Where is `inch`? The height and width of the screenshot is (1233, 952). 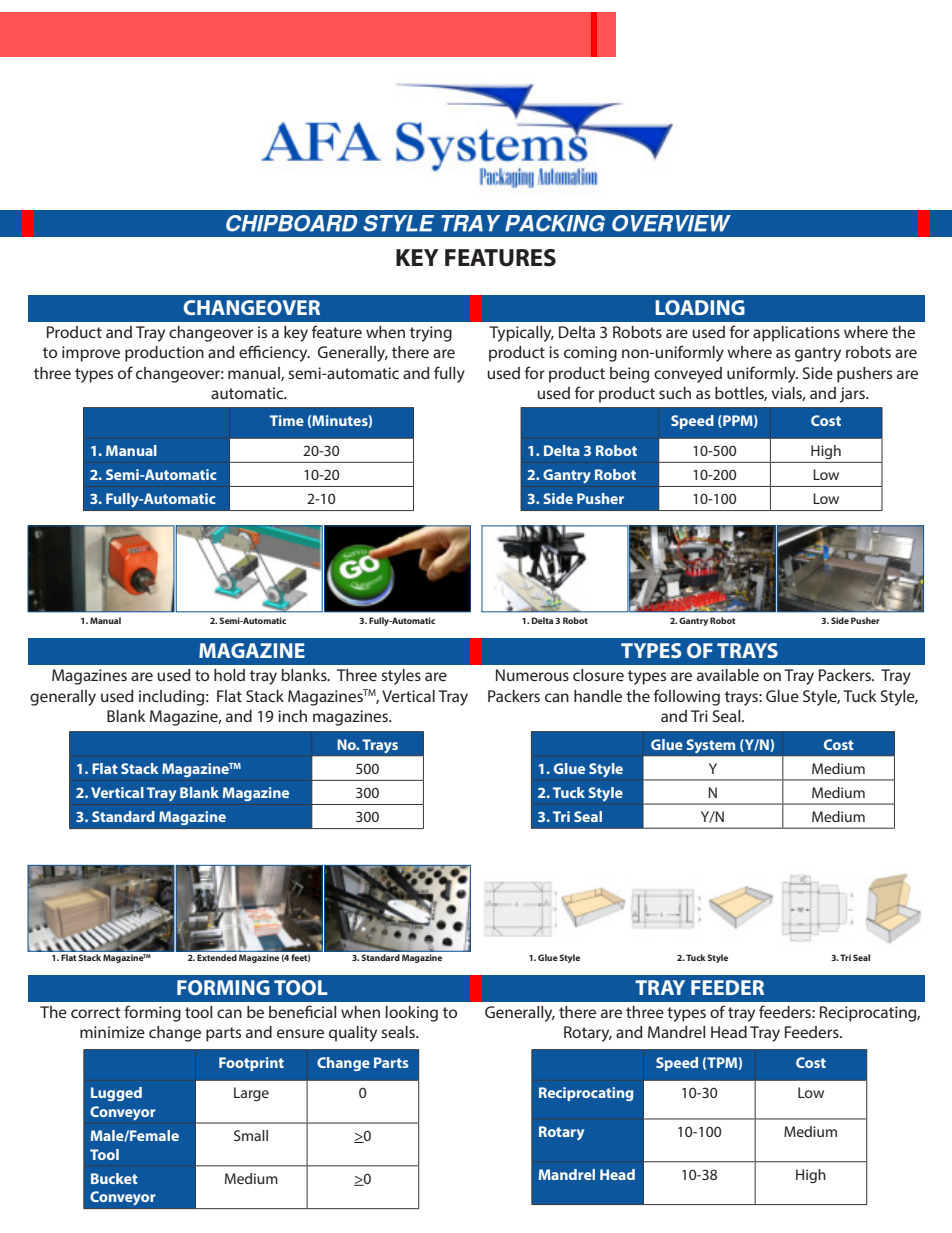
inch is located at coordinates (292, 716).
